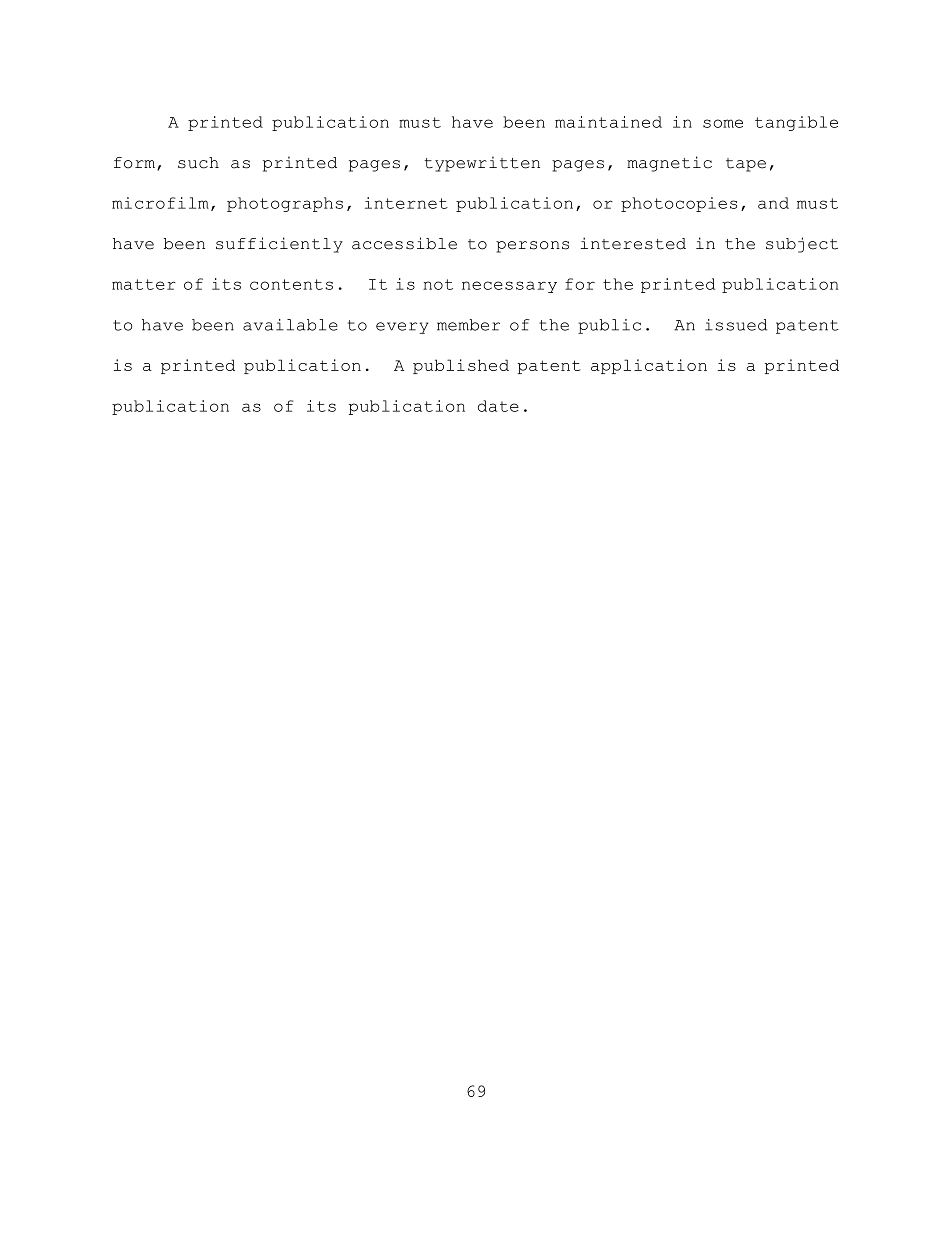 This screenshot has width=952, height=1233. Describe the element at coordinates (198, 163) in the screenshot. I see `such` at that location.
